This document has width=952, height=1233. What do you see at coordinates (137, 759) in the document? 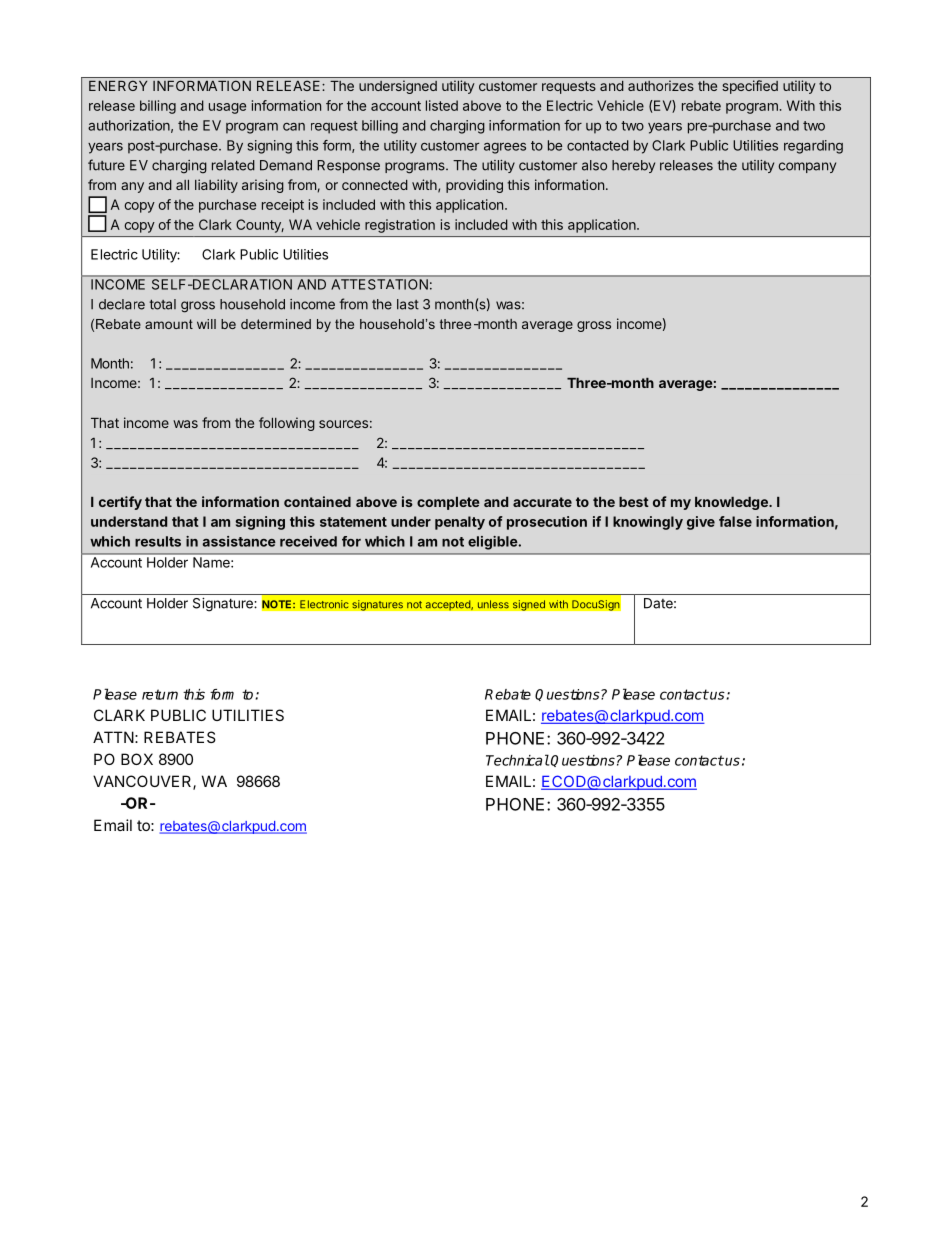
I see `BOX` at bounding box center [137, 759].
